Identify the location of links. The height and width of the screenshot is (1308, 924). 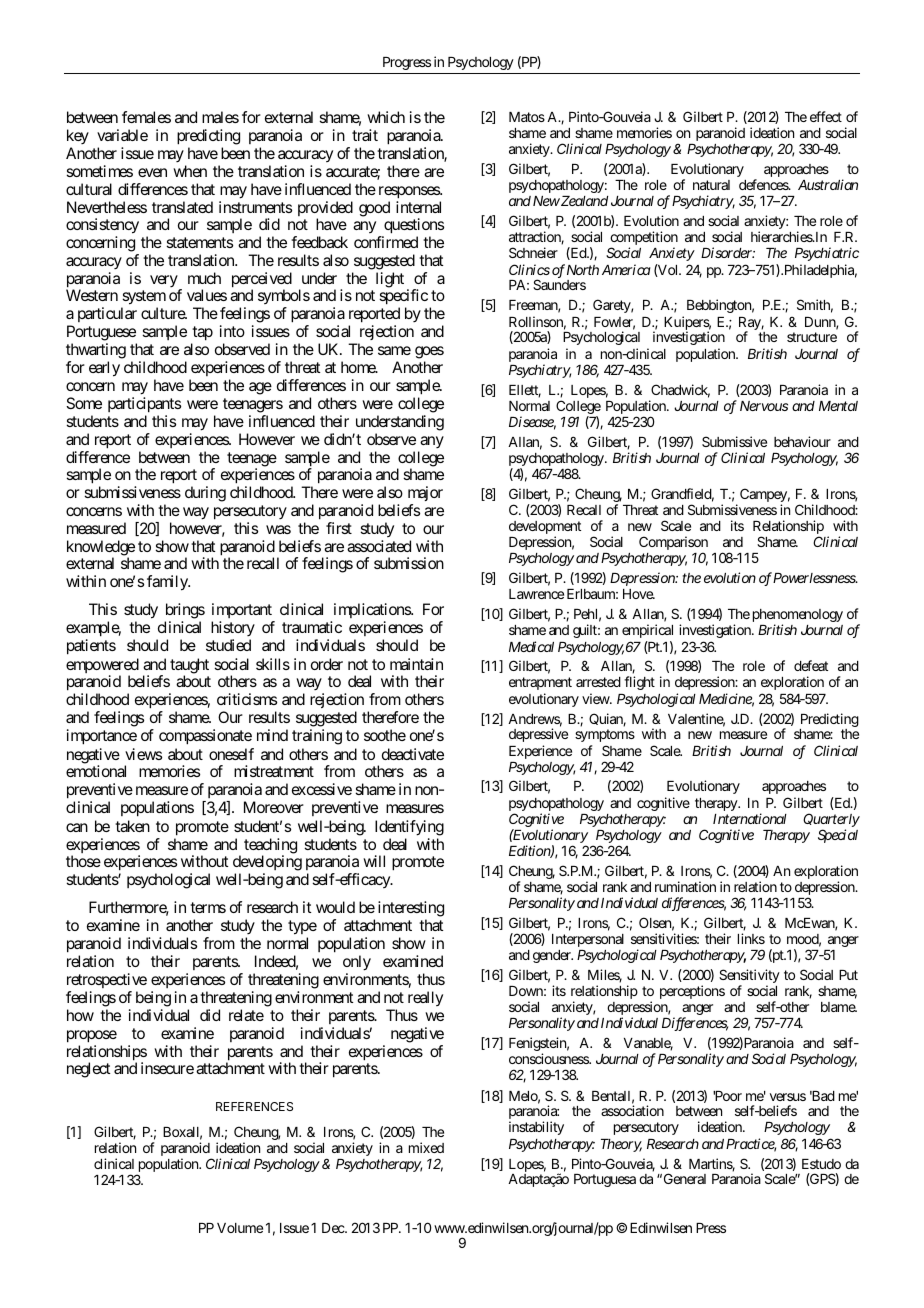
(751, 938).
